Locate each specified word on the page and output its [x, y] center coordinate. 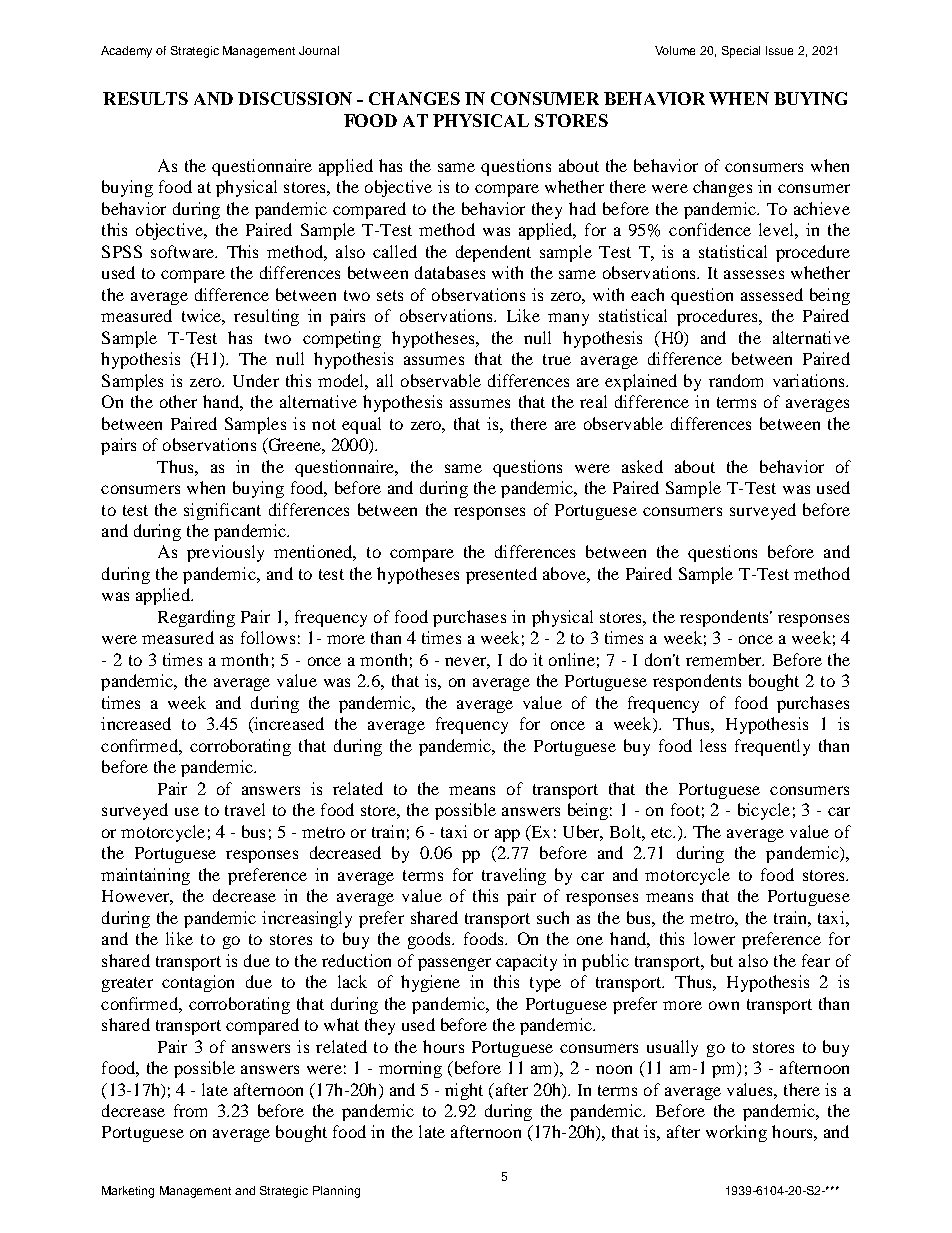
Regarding [196, 618]
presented [501, 575]
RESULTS [145, 98]
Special [741, 52]
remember [725, 659]
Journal [319, 50]
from [190, 1110]
